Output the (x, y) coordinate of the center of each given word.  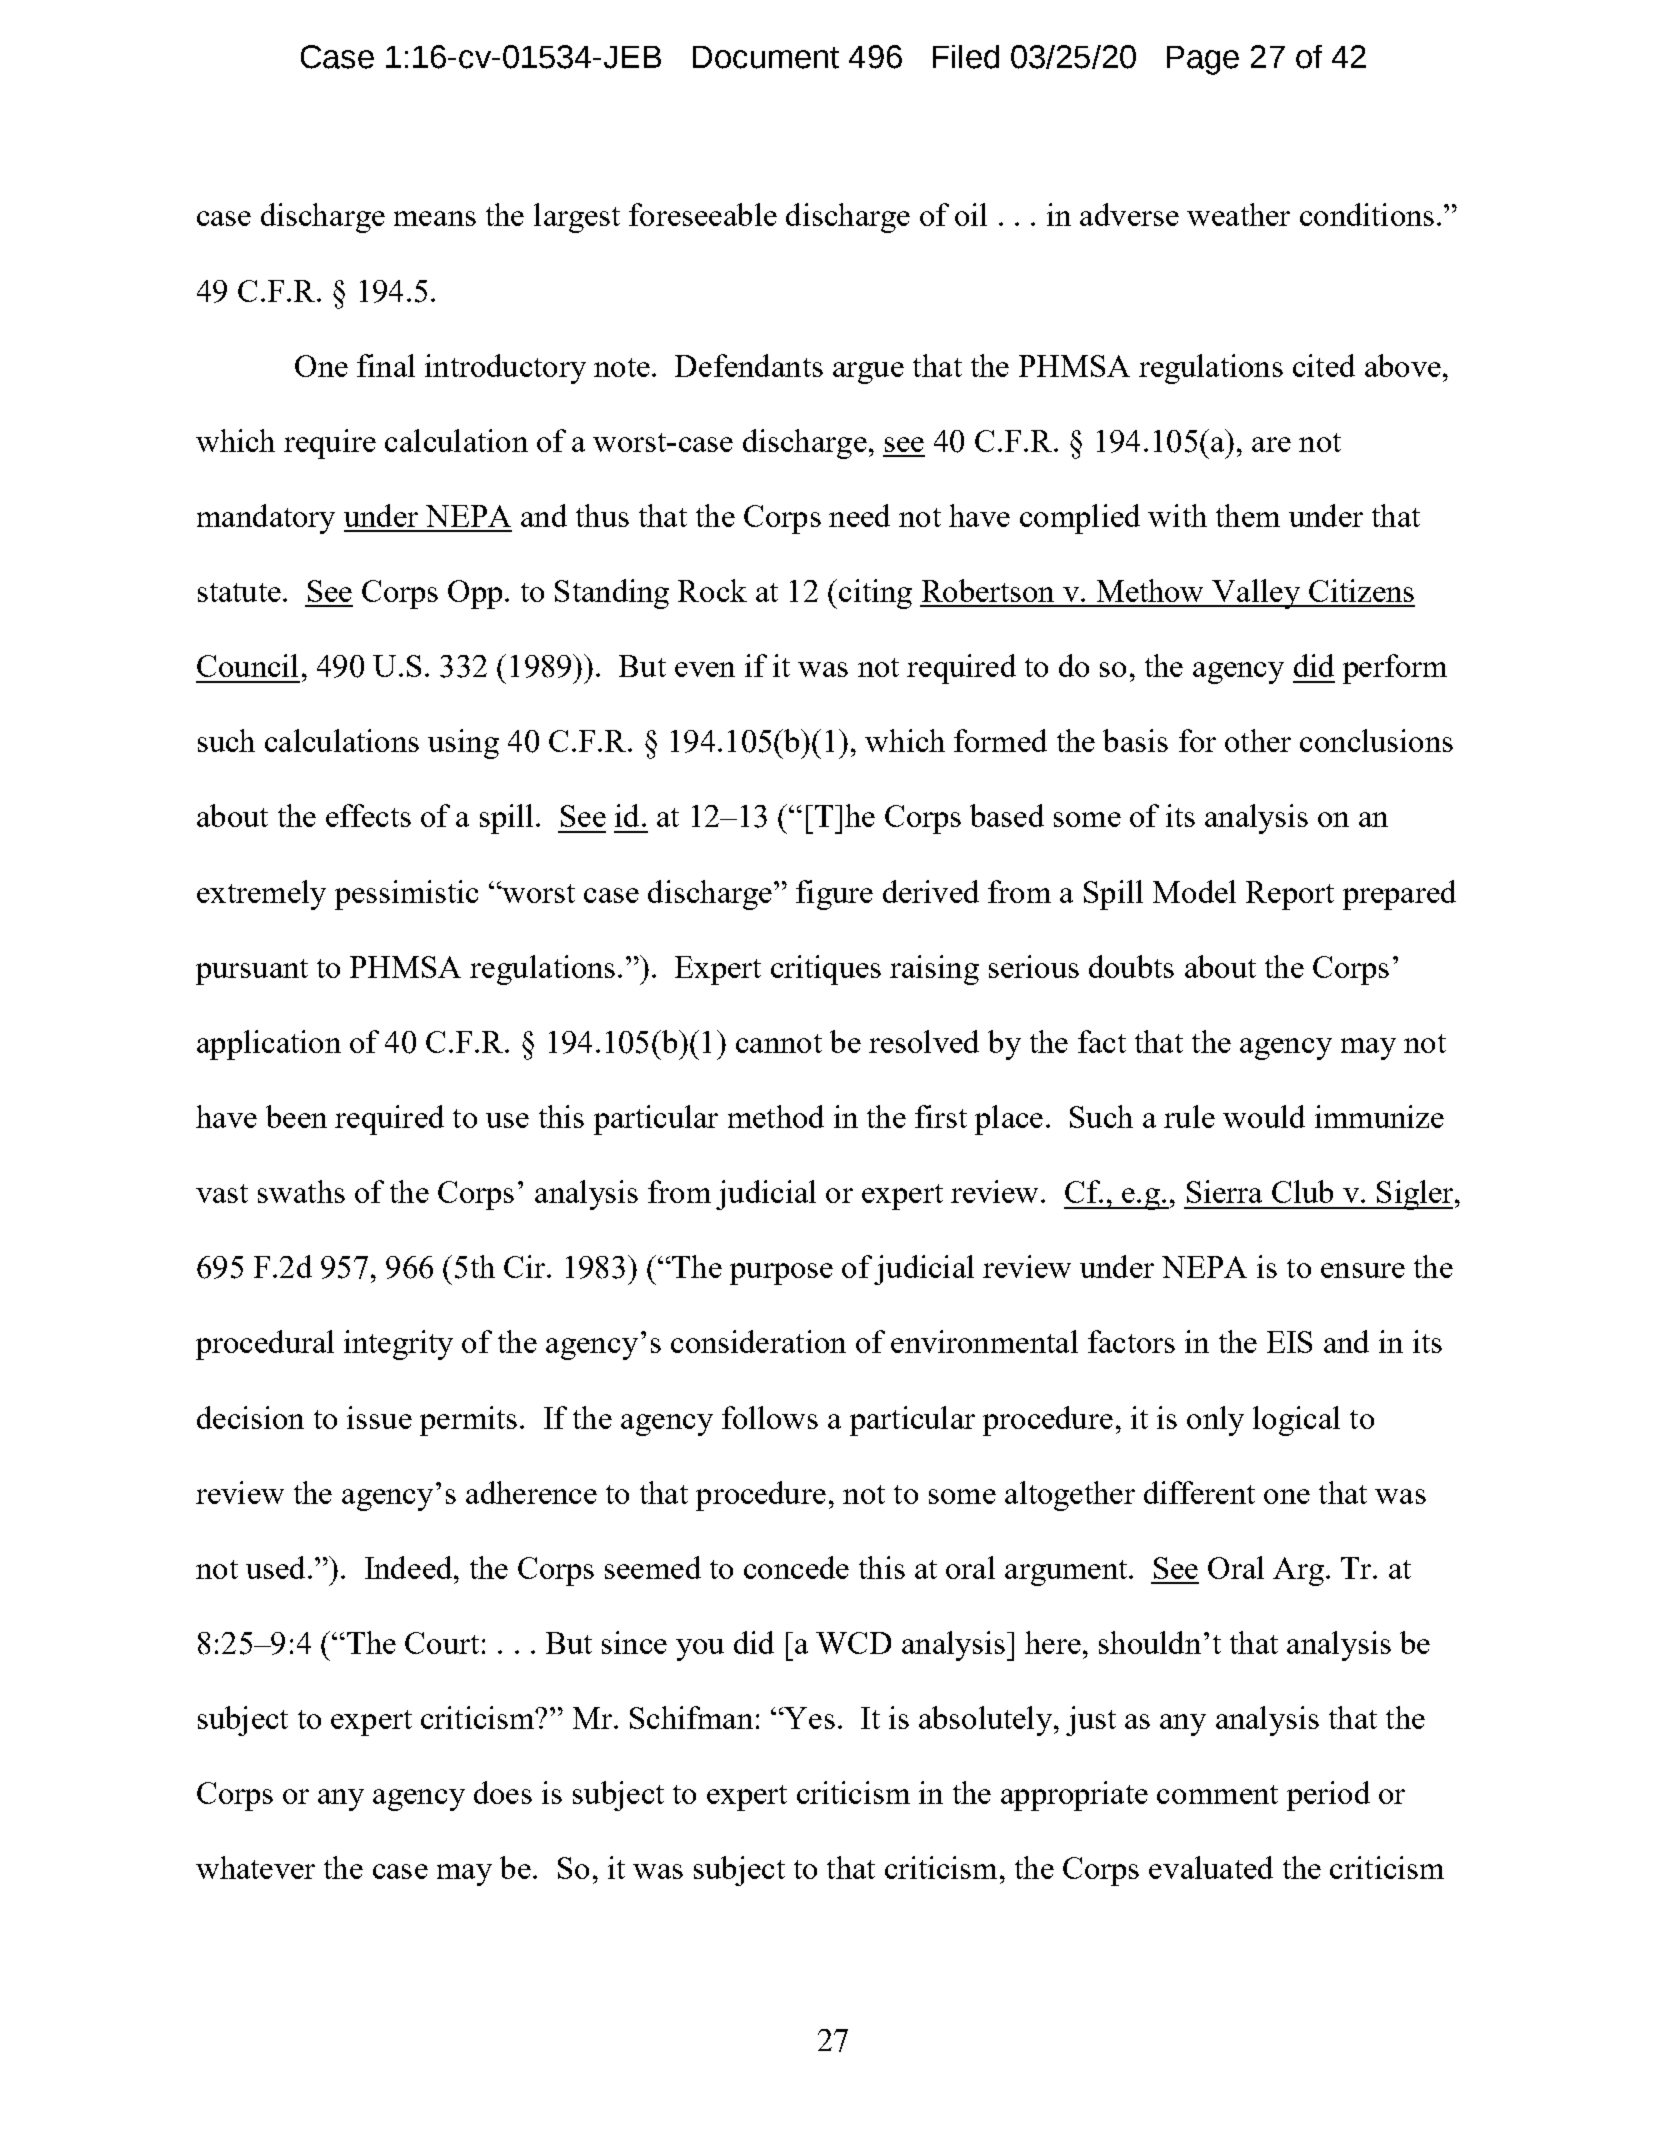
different (1199, 1492)
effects (368, 815)
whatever (255, 1867)
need (859, 515)
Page (1203, 60)
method (776, 1116)
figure (834, 895)
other (1258, 740)
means (435, 218)
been (296, 1116)
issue (379, 1417)
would (1264, 1116)
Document (766, 57)
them (1248, 515)
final (386, 365)
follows (770, 1417)
